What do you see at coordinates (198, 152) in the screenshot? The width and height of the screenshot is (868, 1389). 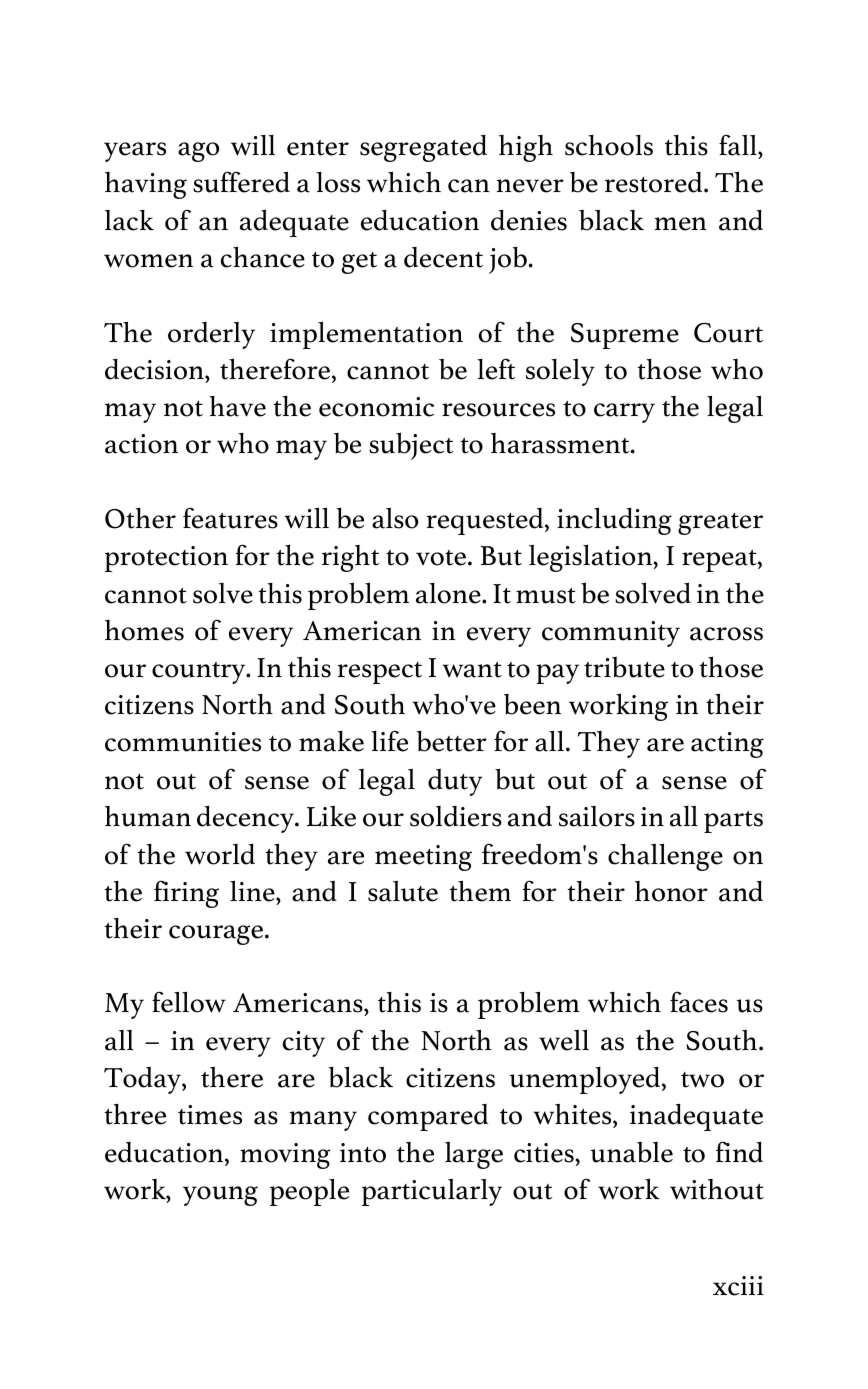 I see `ago` at bounding box center [198, 152].
